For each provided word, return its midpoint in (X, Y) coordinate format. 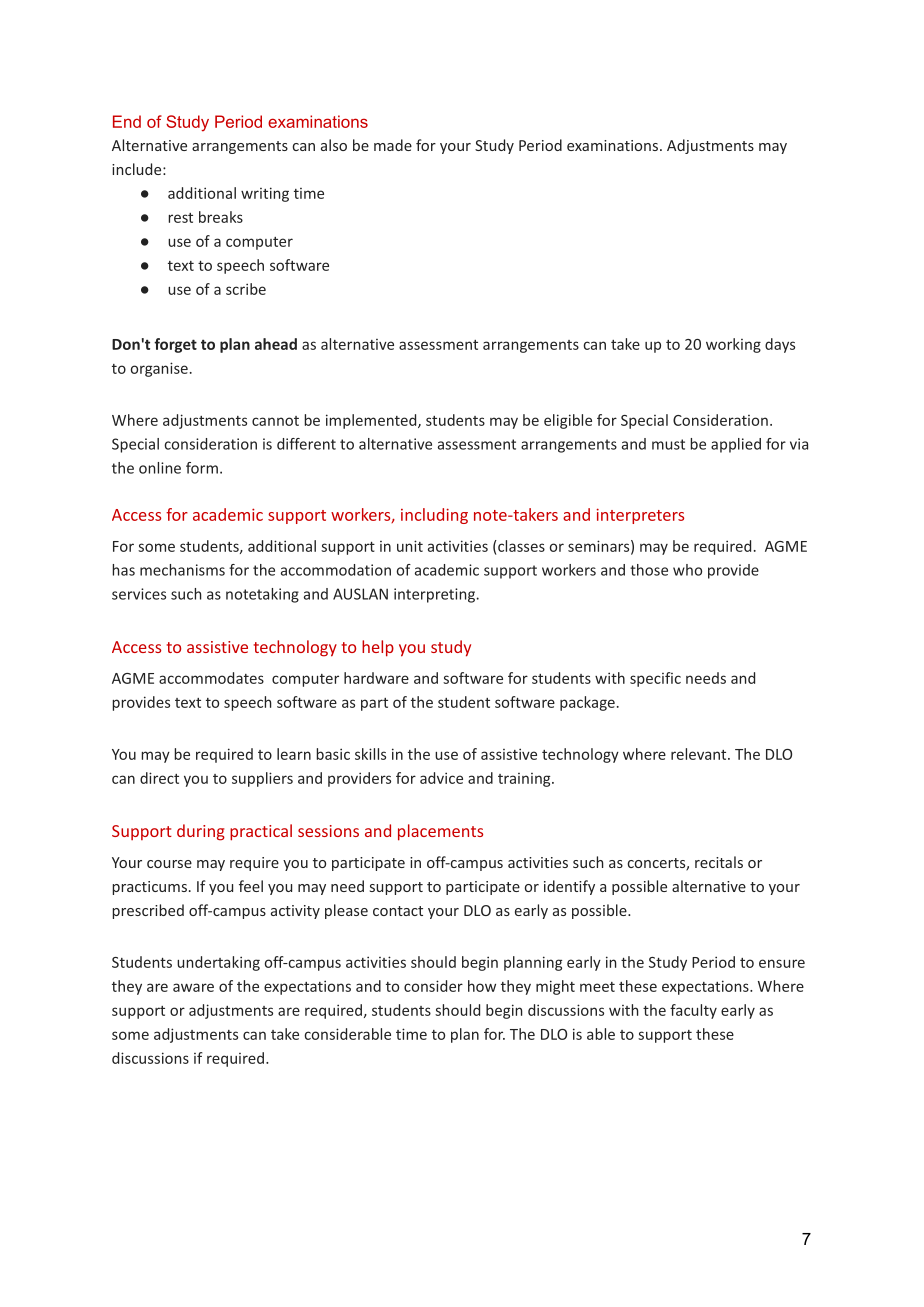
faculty (693, 1011)
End (127, 121)
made (393, 145)
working (733, 345)
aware (193, 987)
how (482, 986)
